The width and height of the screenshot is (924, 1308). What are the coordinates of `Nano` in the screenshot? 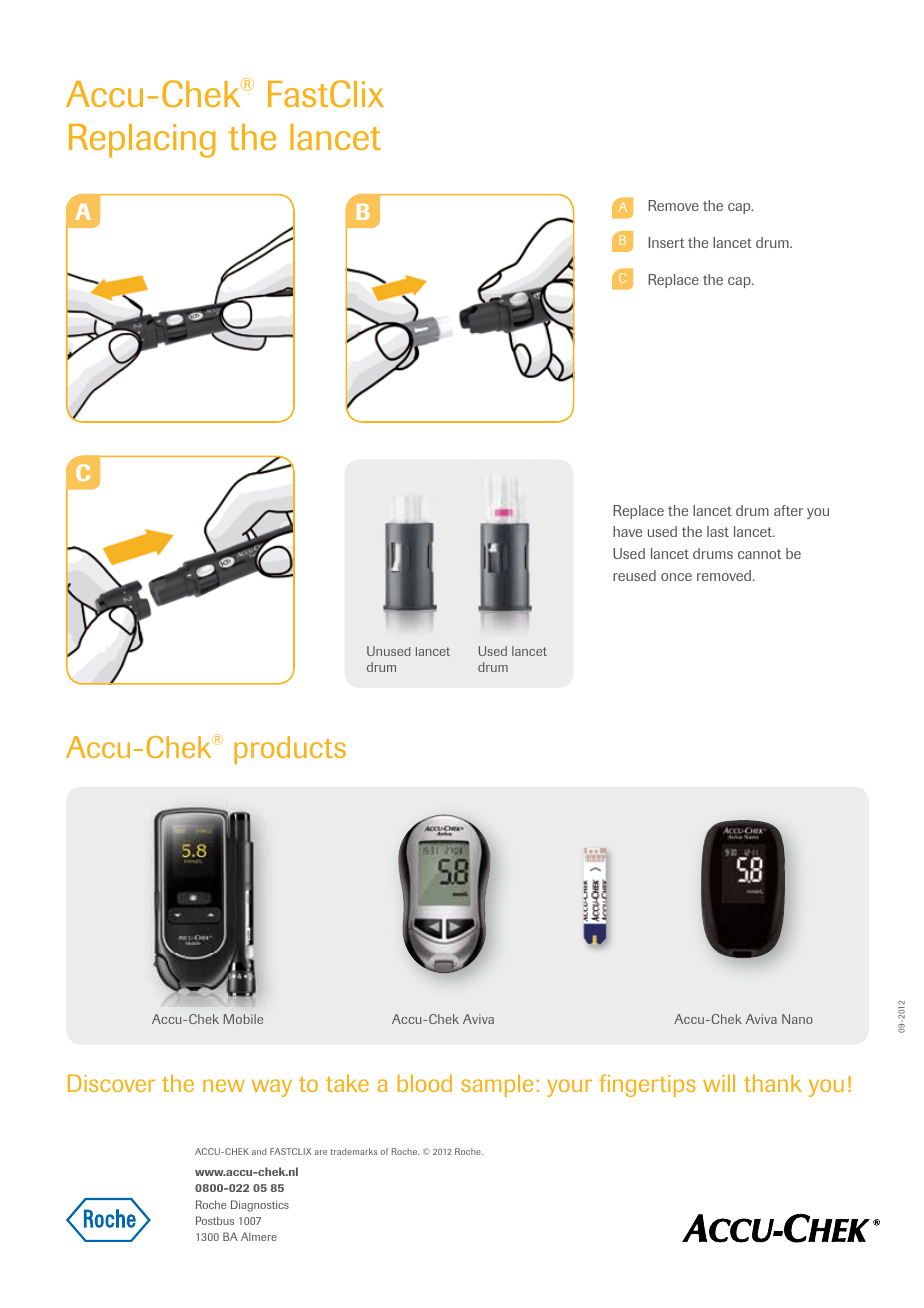 It's located at (797, 1019).
